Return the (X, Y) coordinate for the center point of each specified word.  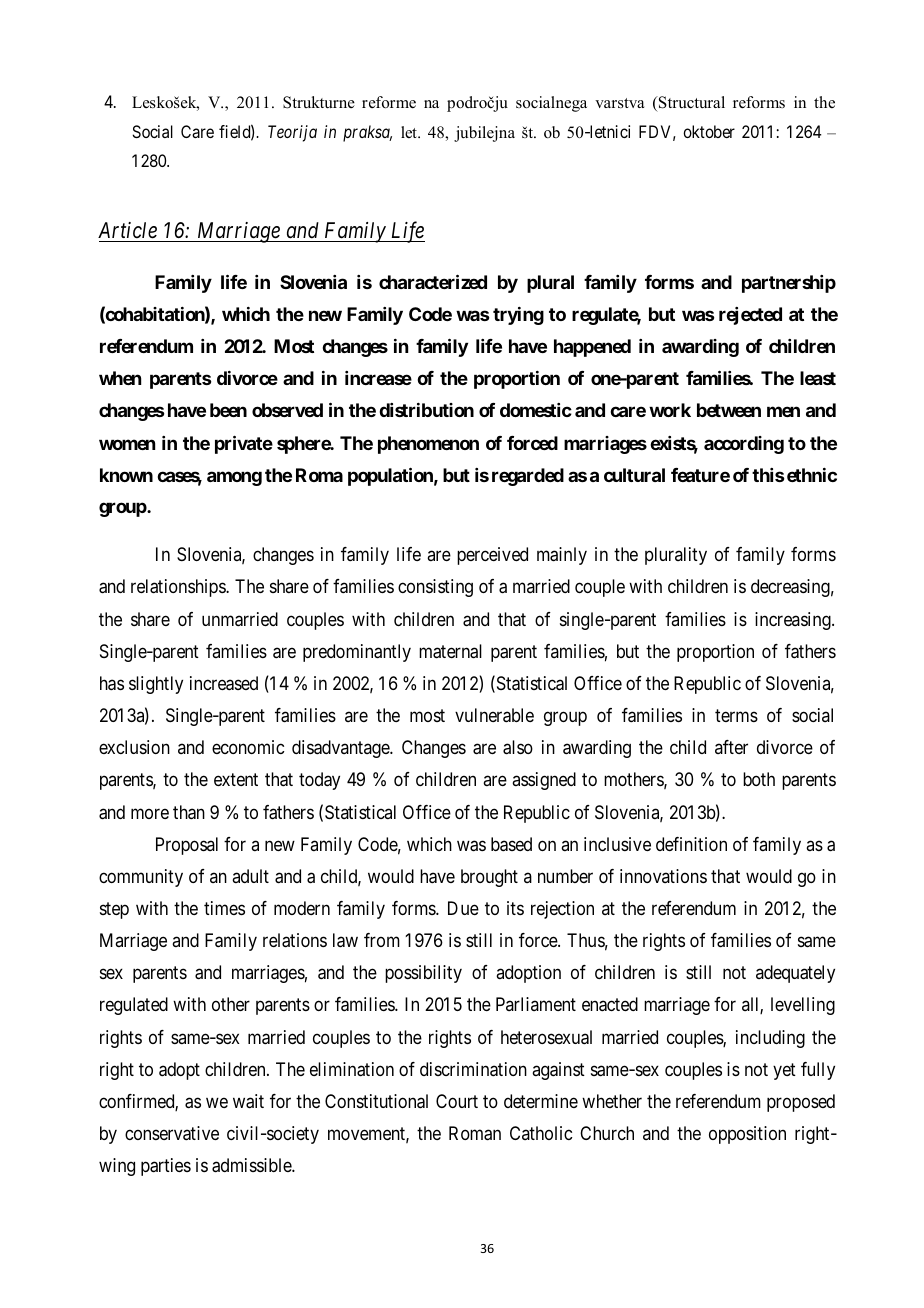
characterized (433, 281)
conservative (172, 1133)
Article (127, 230)
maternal (450, 651)
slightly (156, 685)
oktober (709, 131)
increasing (794, 621)
